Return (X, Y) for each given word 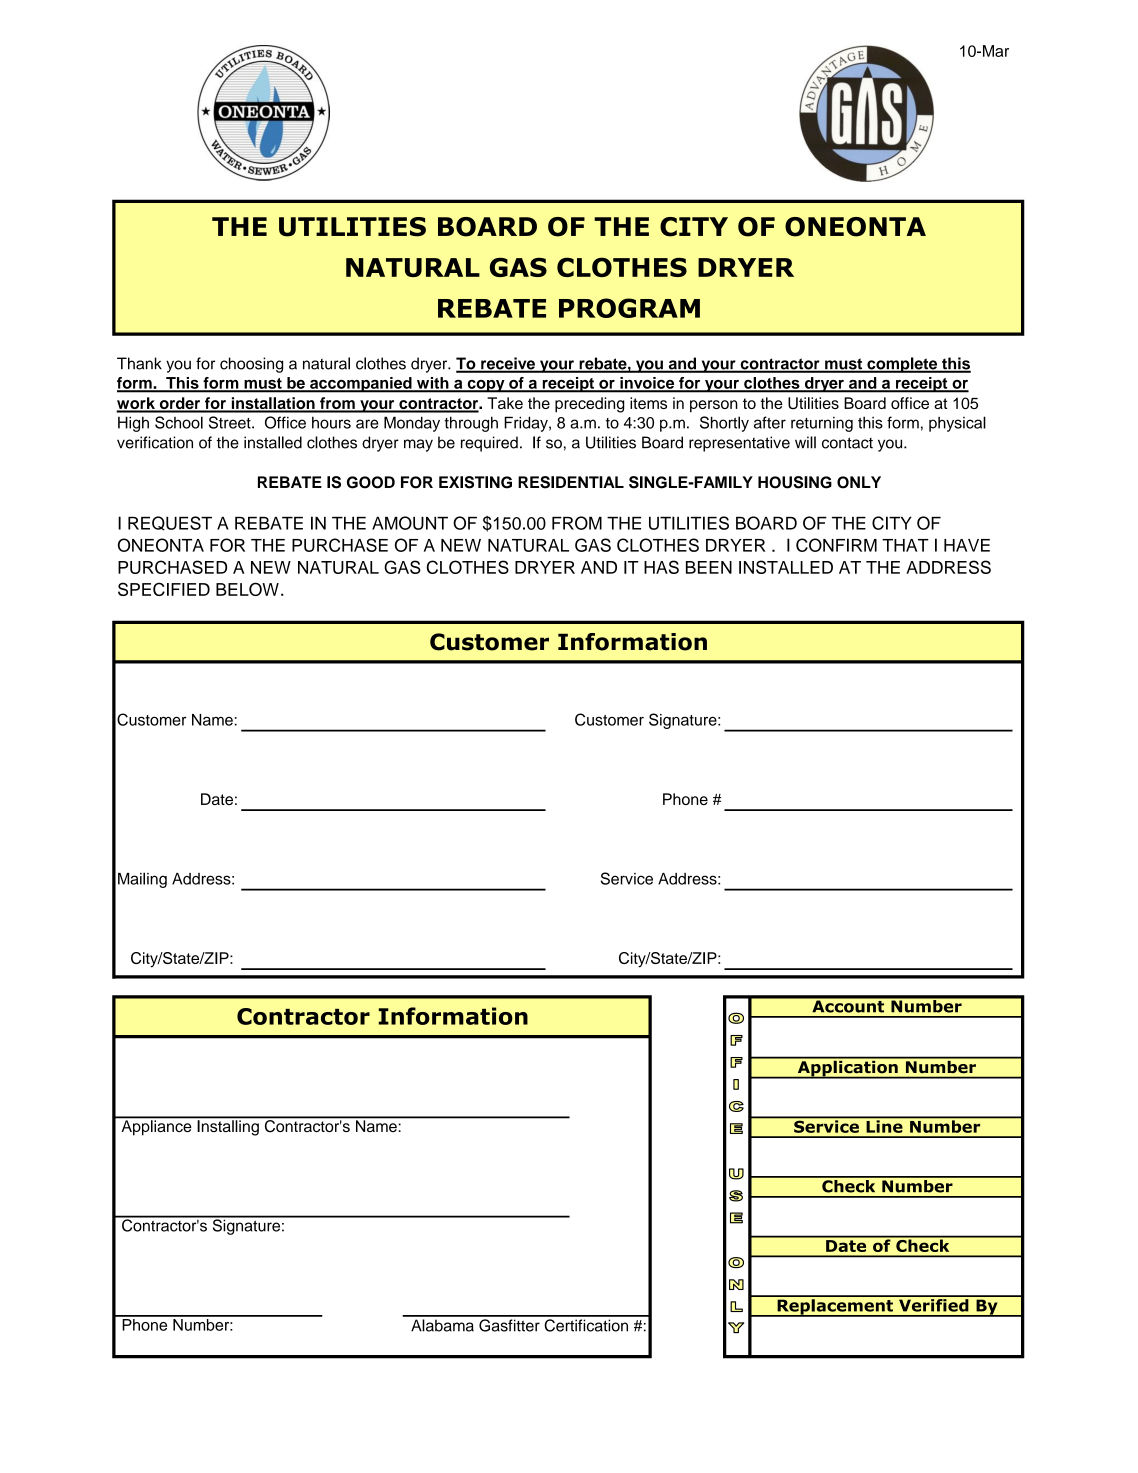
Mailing (142, 880)
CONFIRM (836, 545)
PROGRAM (629, 308)
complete (902, 365)
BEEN (709, 567)
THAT (905, 545)
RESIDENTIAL (571, 482)
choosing (251, 365)
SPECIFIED (164, 589)
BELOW (247, 589)
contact (847, 443)
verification (155, 442)
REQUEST (170, 523)
